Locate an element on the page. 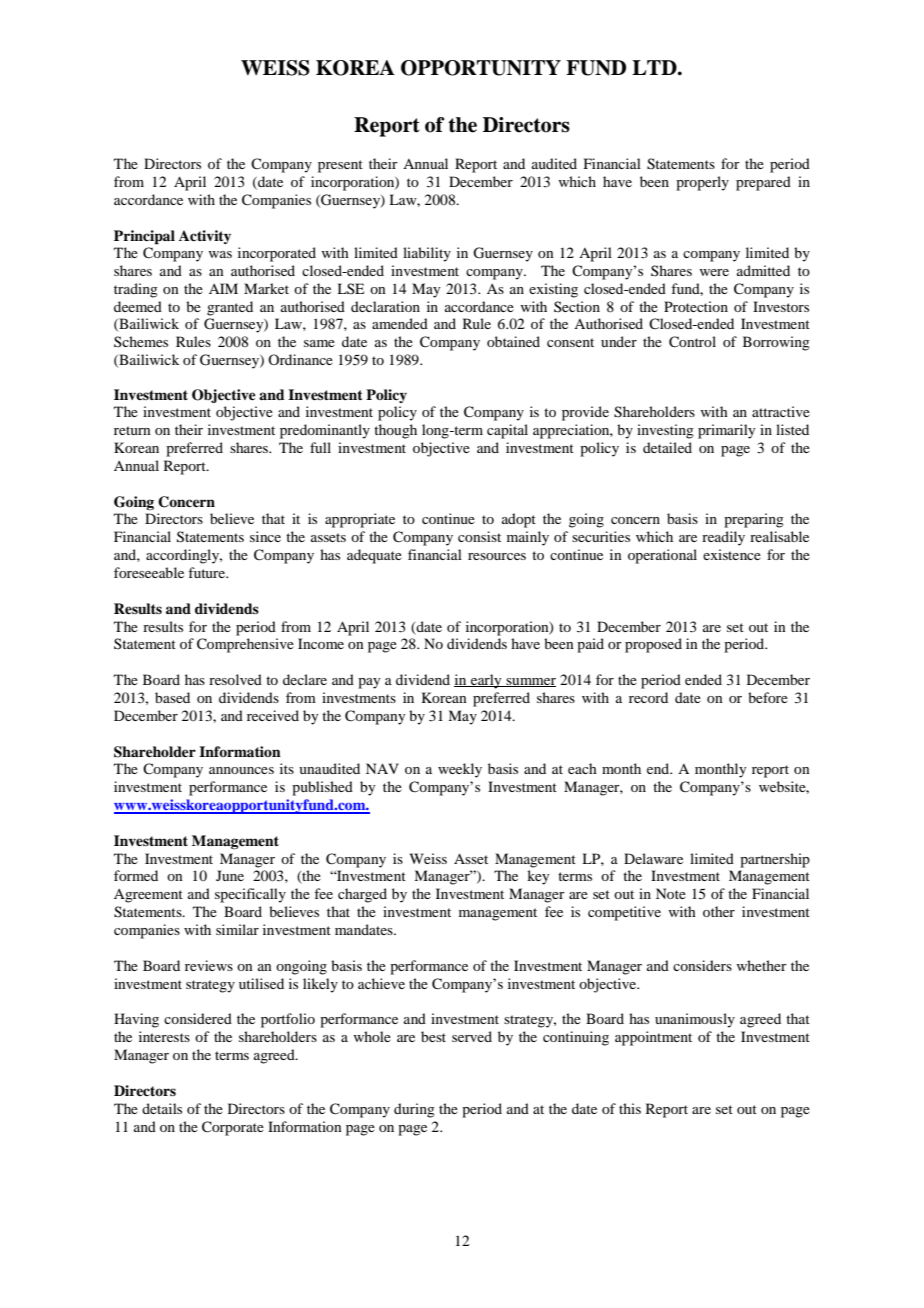 The width and height of the page is (924, 1308). details is located at coordinates (162, 1108).
